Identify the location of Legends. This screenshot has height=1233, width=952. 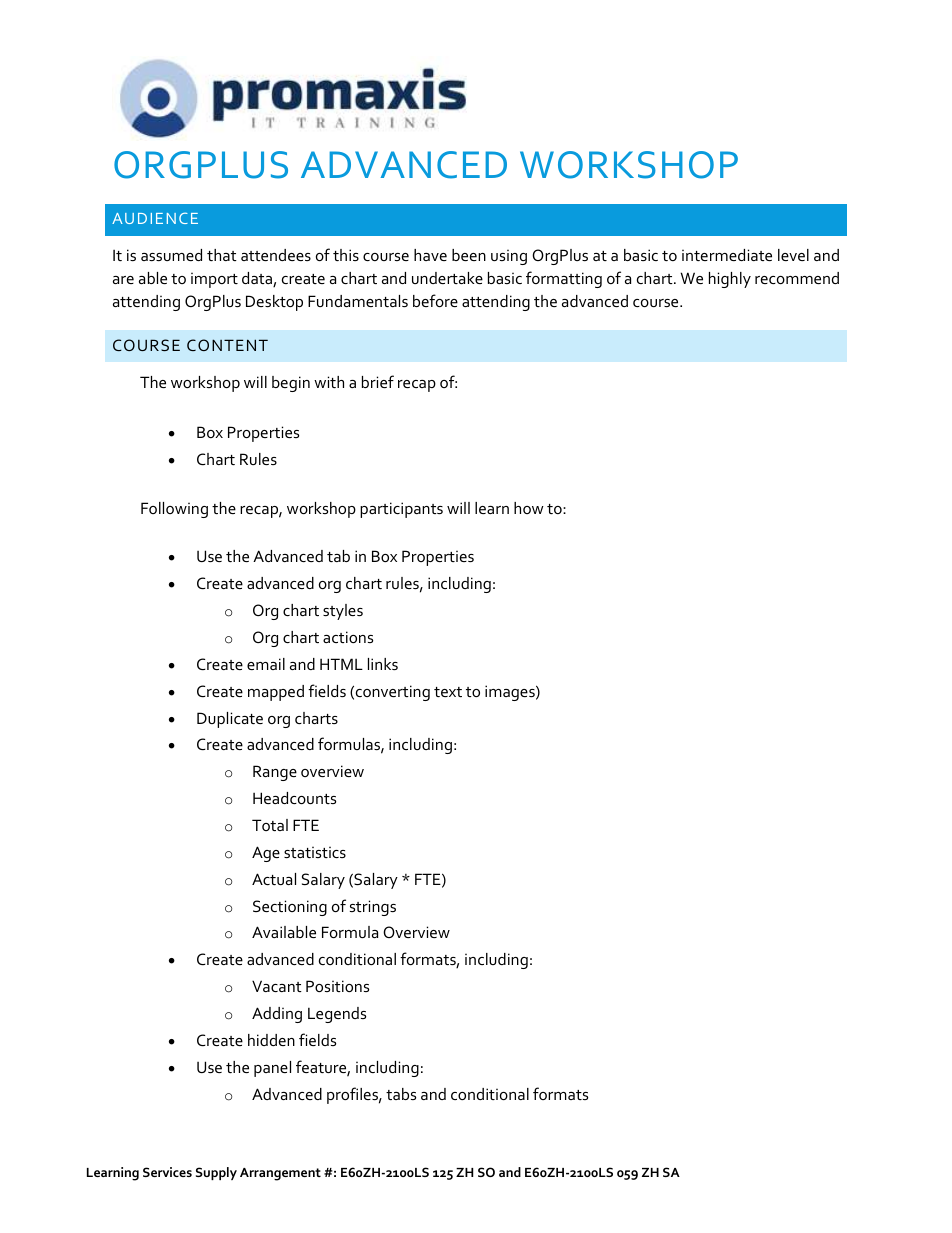
(337, 1015).
